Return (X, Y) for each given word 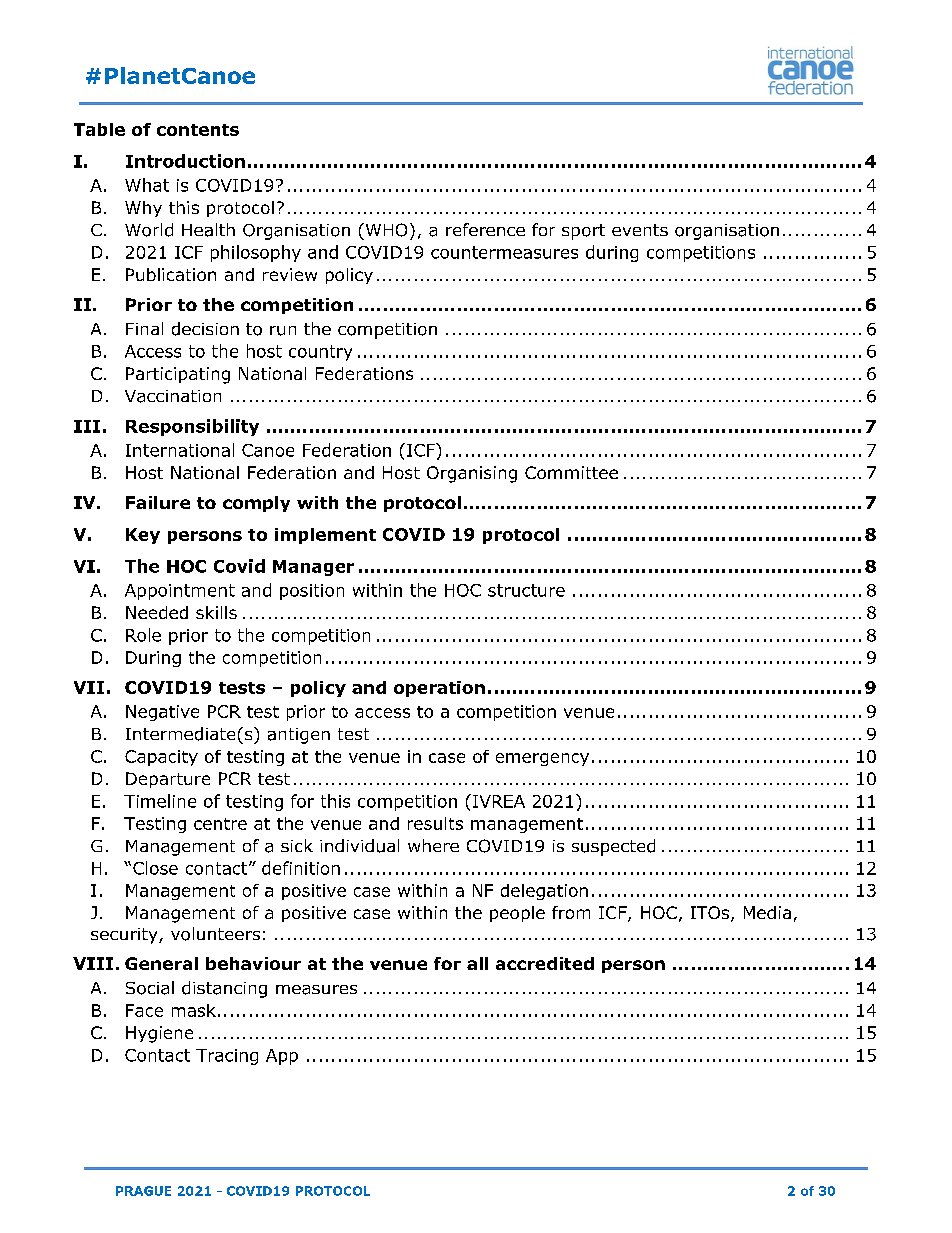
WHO (385, 230)
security (125, 936)
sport (583, 232)
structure (526, 590)
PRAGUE (143, 1191)
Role (143, 635)
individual (359, 846)
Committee (571, 472)
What (147, 185)
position (312, 592)
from (571, 912)
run (283, 331)
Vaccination (173, 396)
